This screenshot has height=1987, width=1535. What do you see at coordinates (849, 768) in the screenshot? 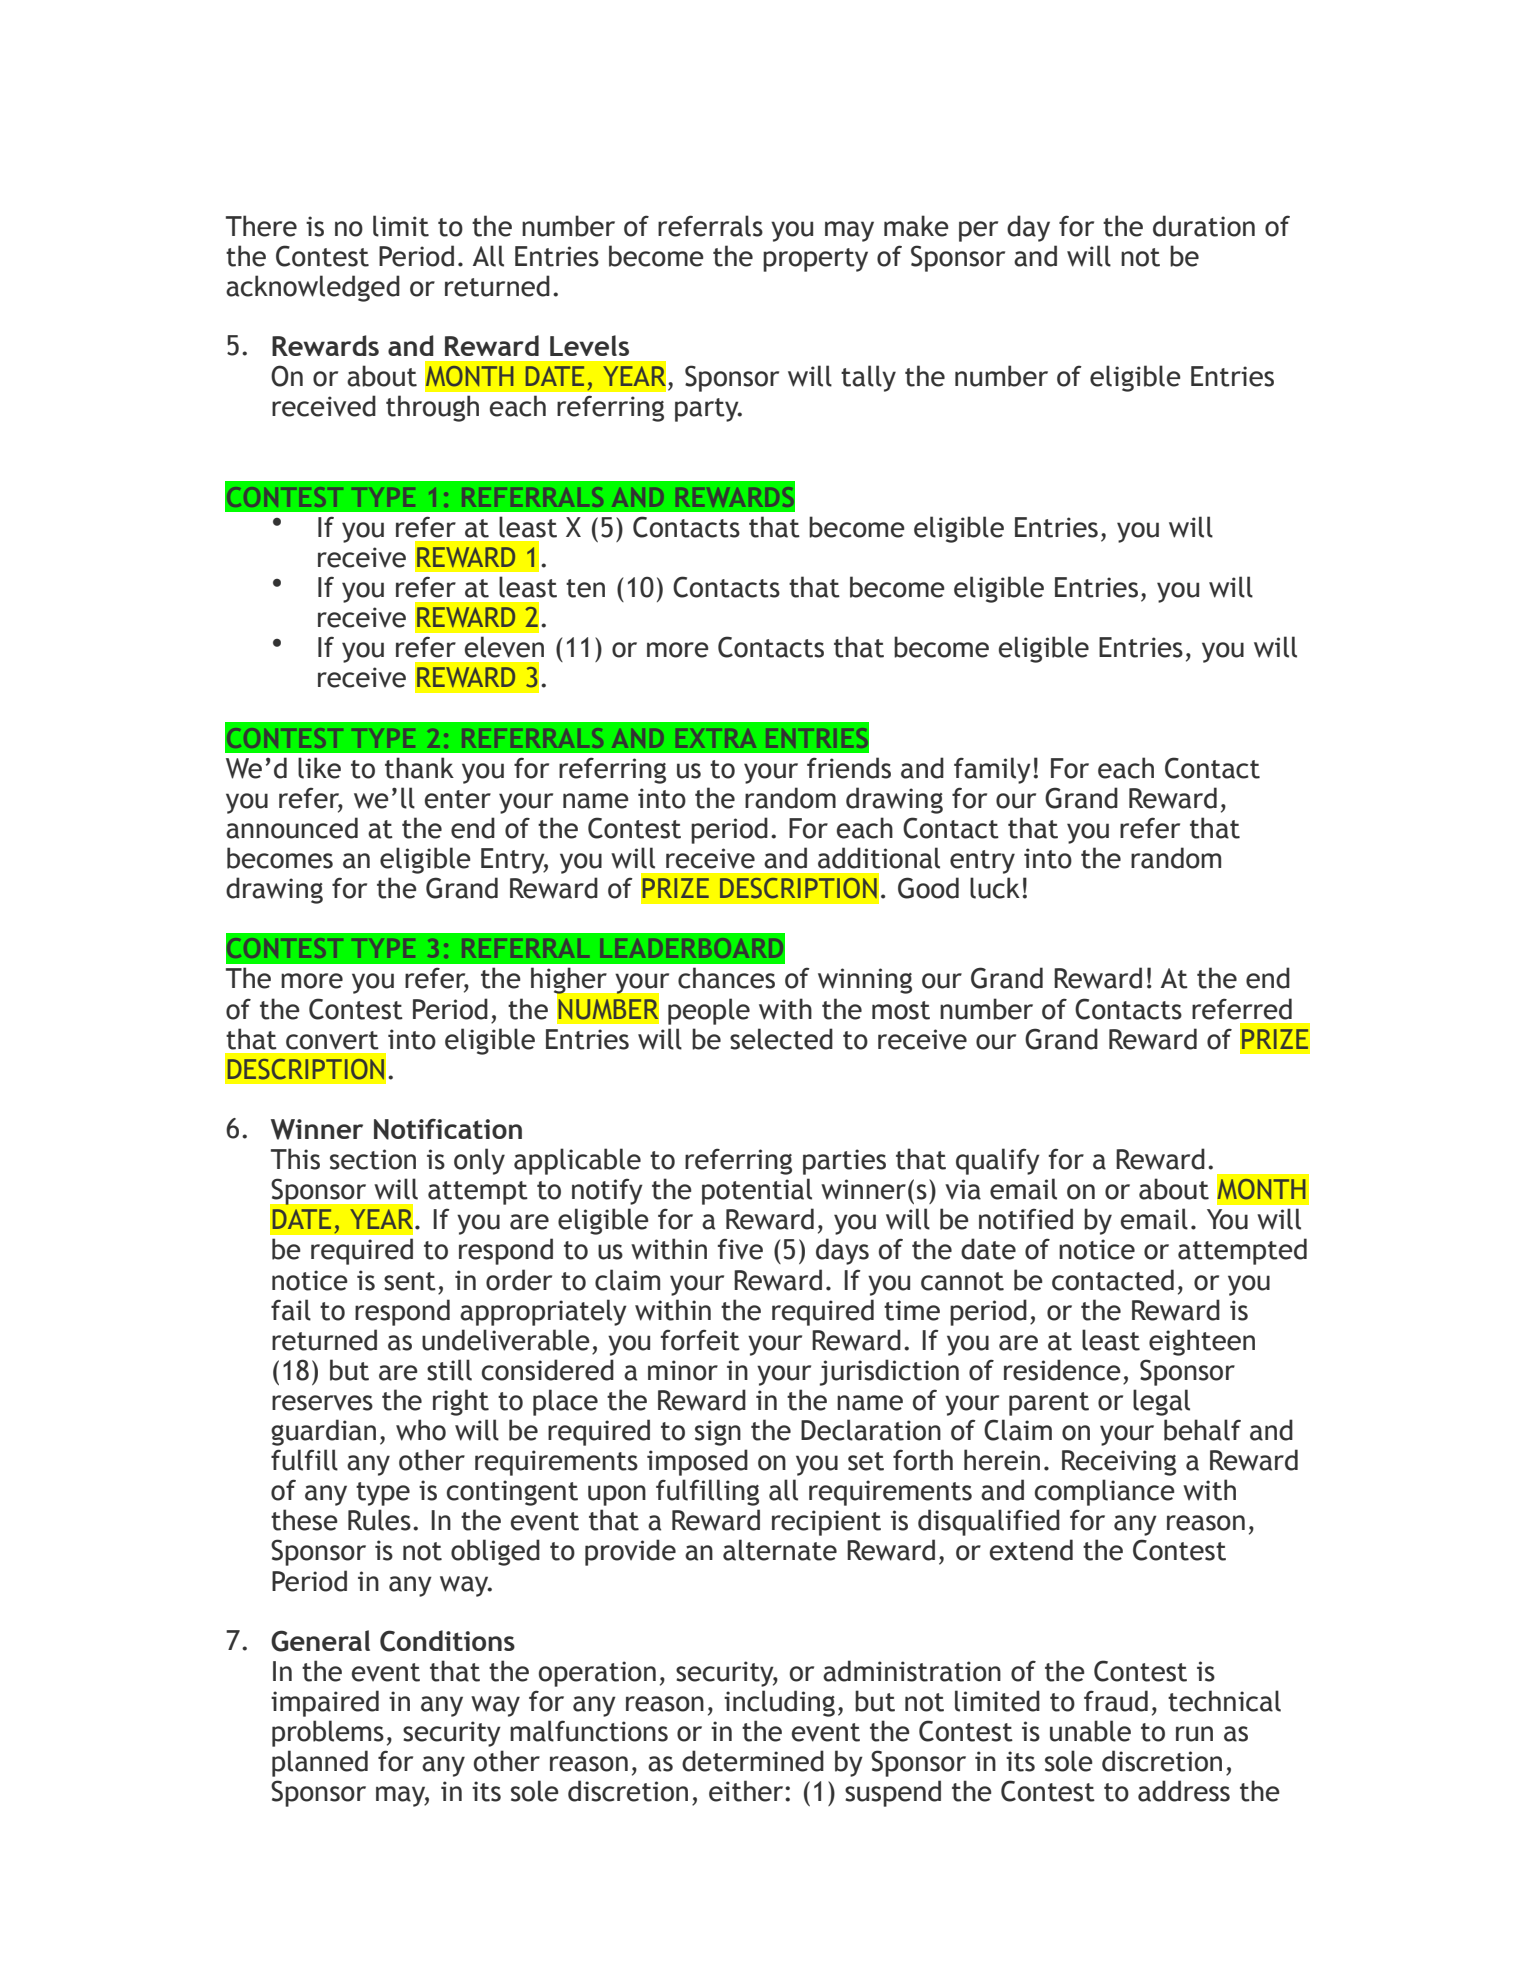
I see `friends` at bounding box center [849, 768].
